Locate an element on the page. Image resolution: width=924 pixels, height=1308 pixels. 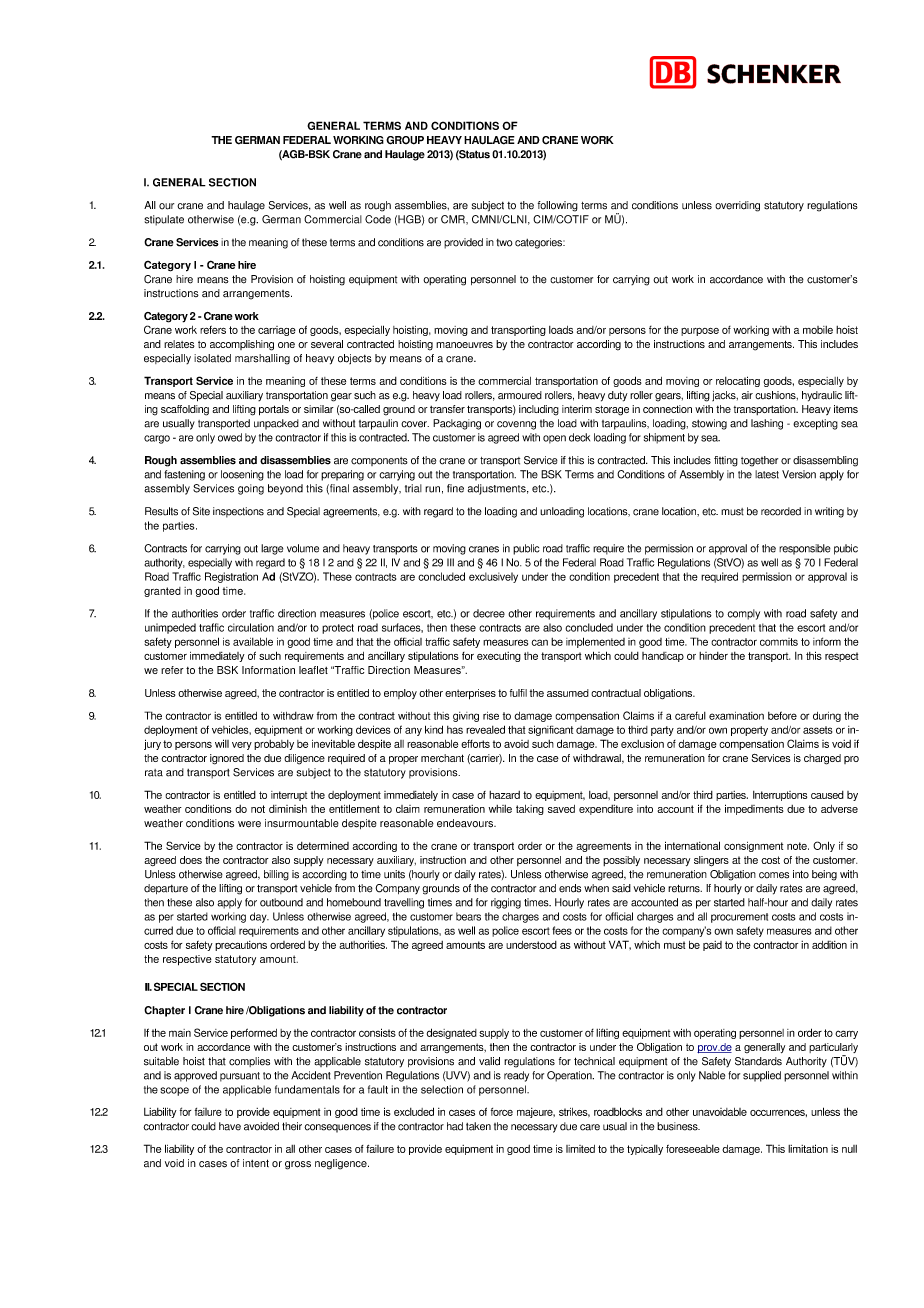
following is located at coordinates (558, 206).
